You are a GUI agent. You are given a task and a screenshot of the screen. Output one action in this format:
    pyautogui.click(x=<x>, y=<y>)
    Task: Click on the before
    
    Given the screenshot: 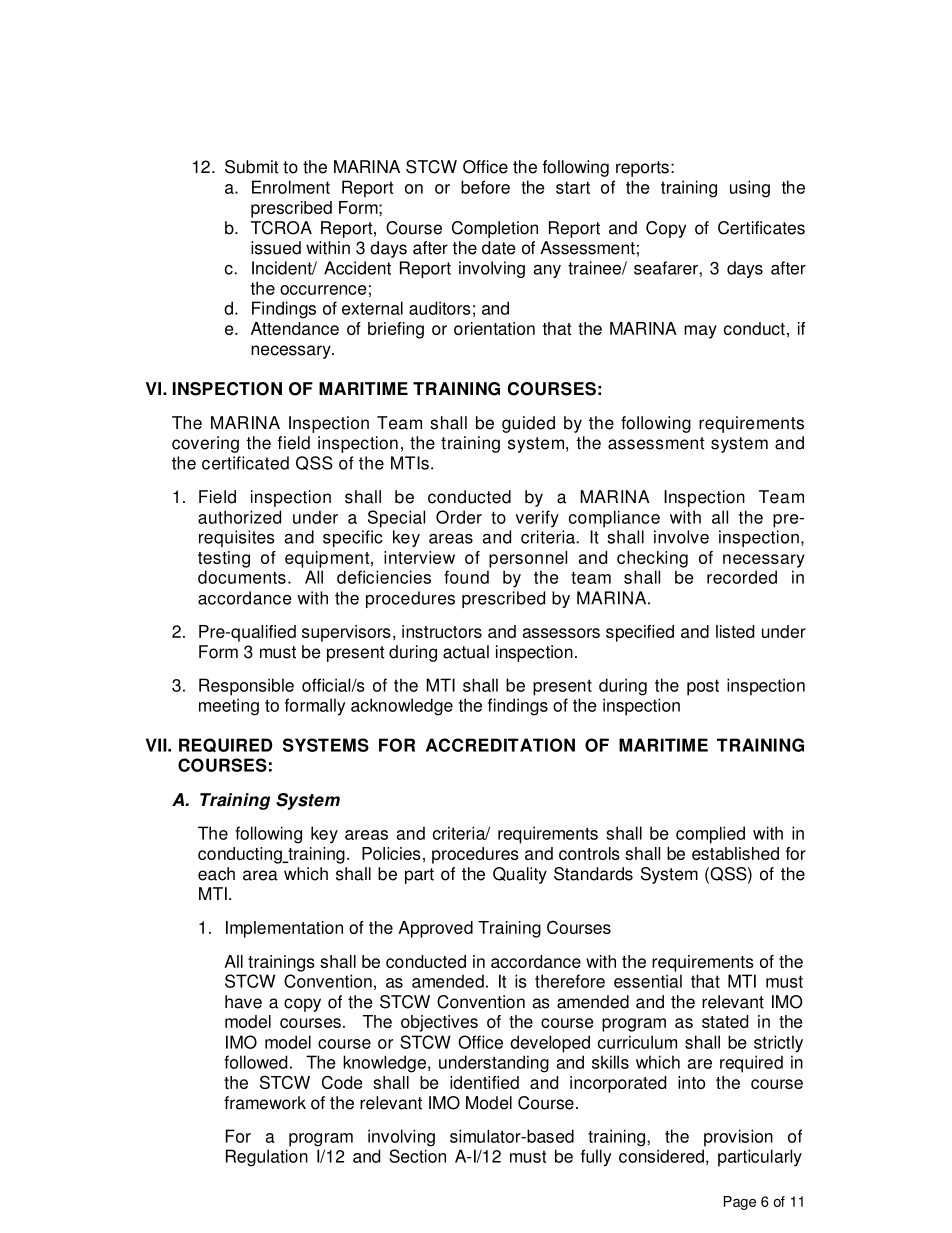 What is the action you would take?
    pyautogui.click(x=485, y=187)
